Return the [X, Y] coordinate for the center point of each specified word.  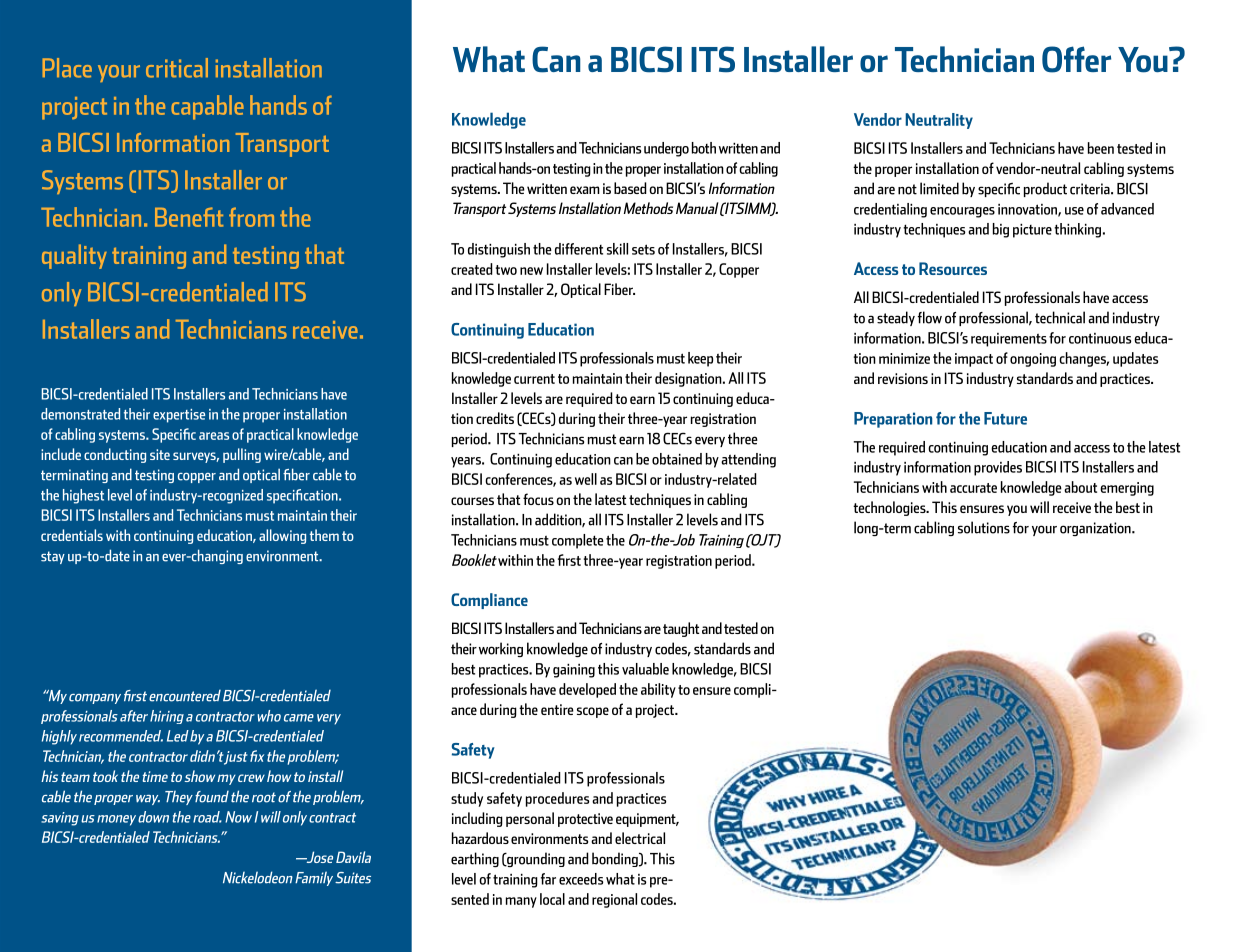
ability [658, 690]
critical [177, 68]
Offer [1076, 59]
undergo [666, 149]
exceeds [581, 879]
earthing [475, 859]
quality [74, 256]
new [531, 271]
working [501, 649]
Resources [953, 268]
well [586, 479]
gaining [574, 671]
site [160, 454]
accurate [973, 488]
